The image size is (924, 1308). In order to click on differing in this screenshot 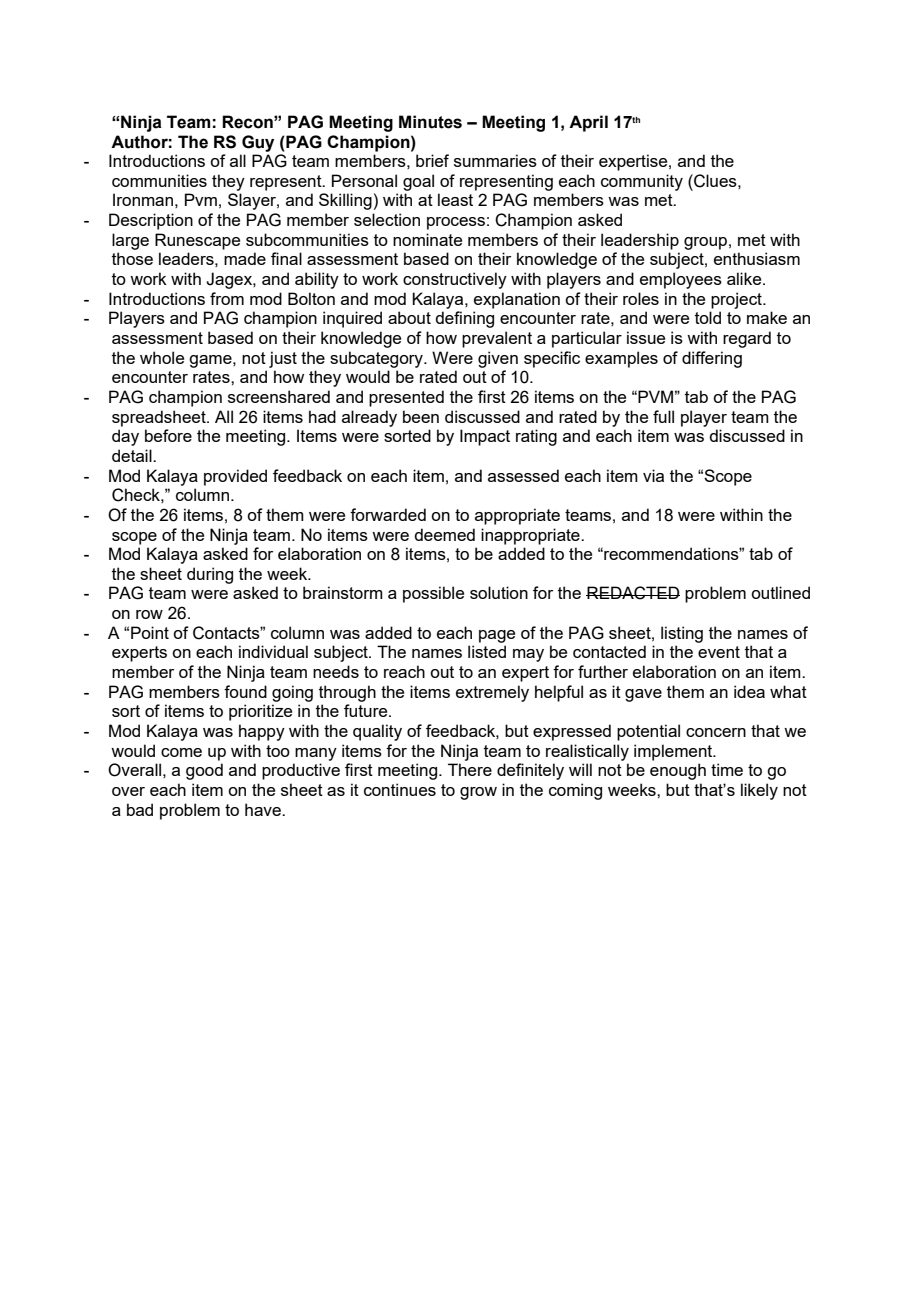, I will do `click(712, 359)`.
